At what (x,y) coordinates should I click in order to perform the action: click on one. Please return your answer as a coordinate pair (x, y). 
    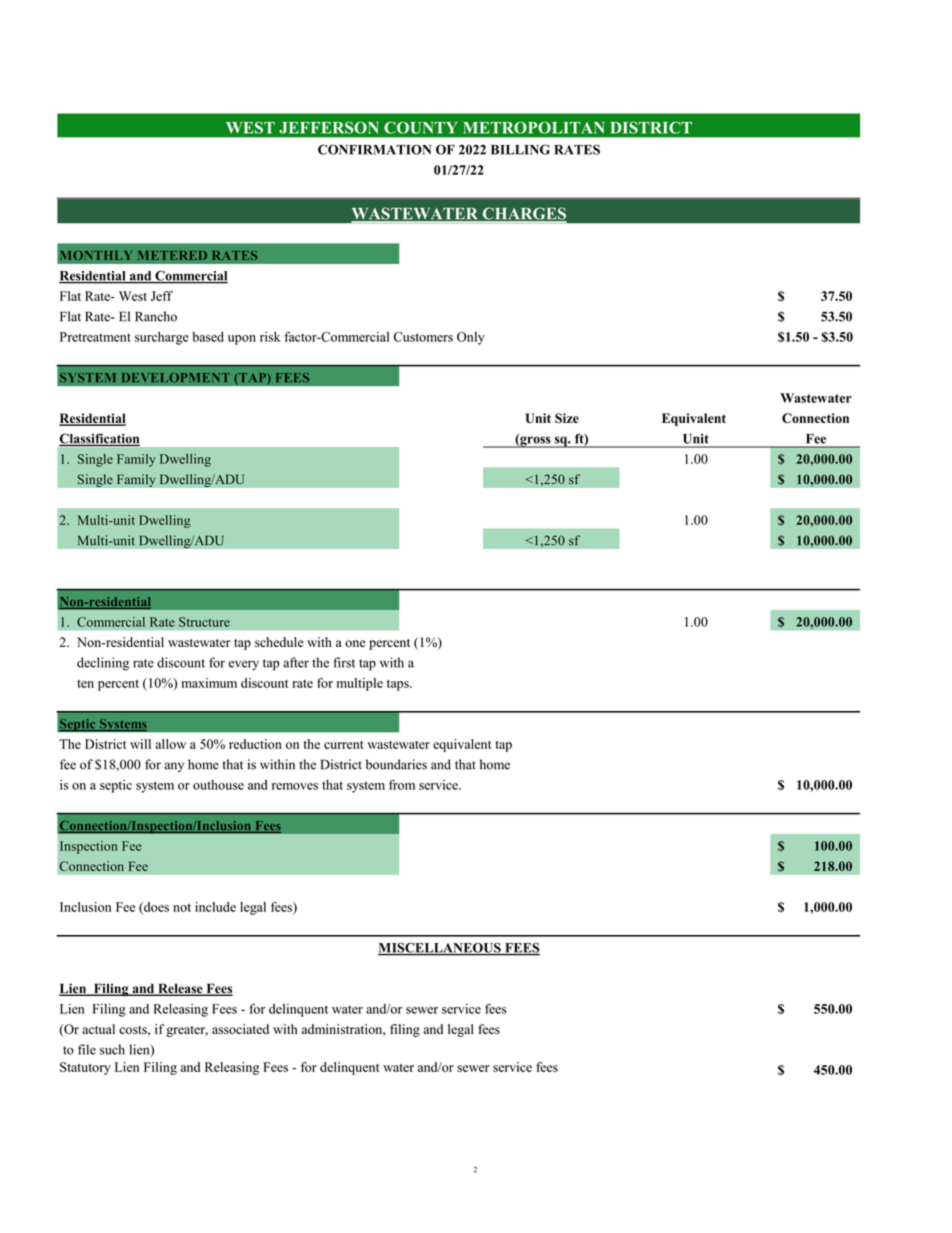
    Looking at the image, I should click on (355, 643).
